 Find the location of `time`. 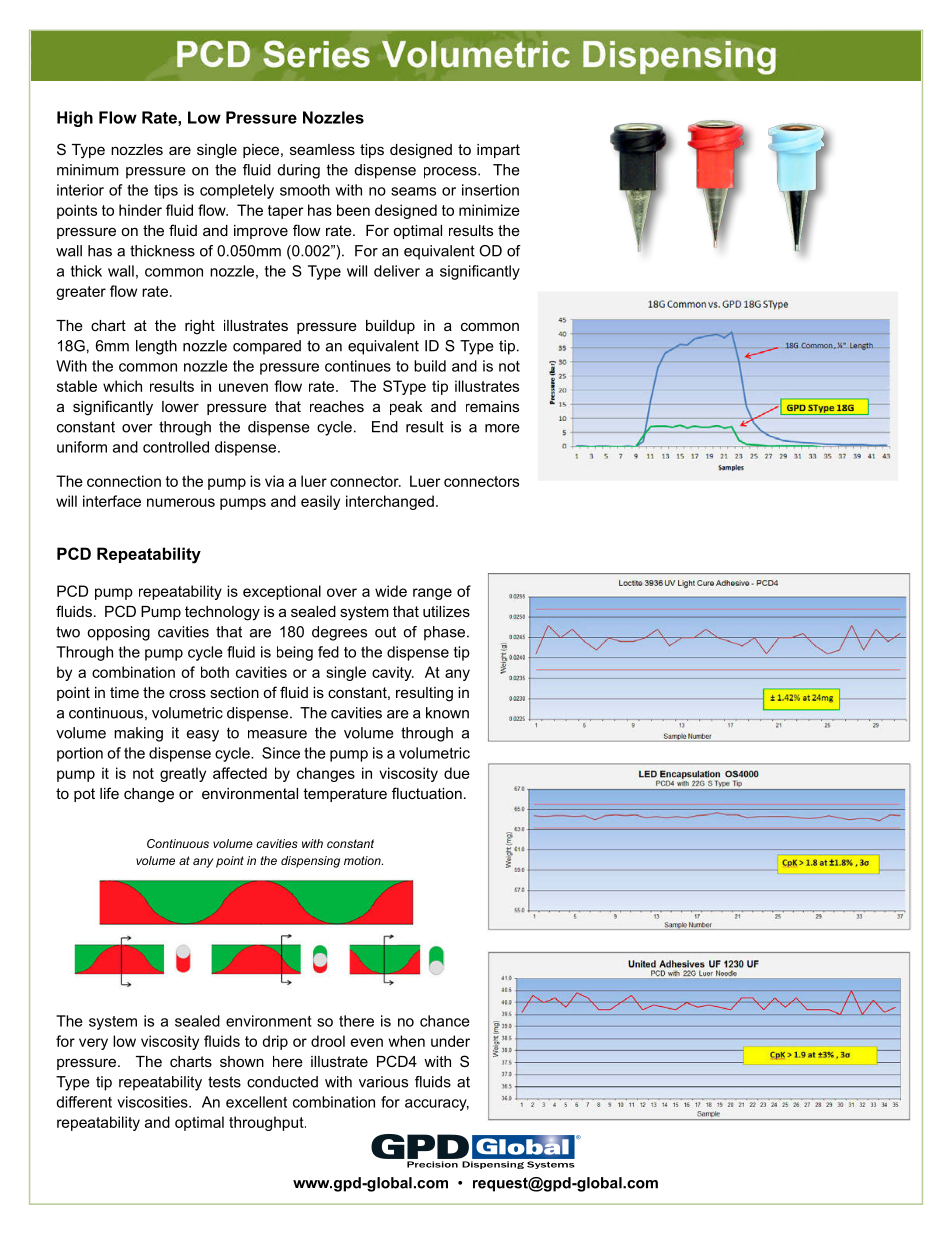

time is located at coordinates (124, 692).
